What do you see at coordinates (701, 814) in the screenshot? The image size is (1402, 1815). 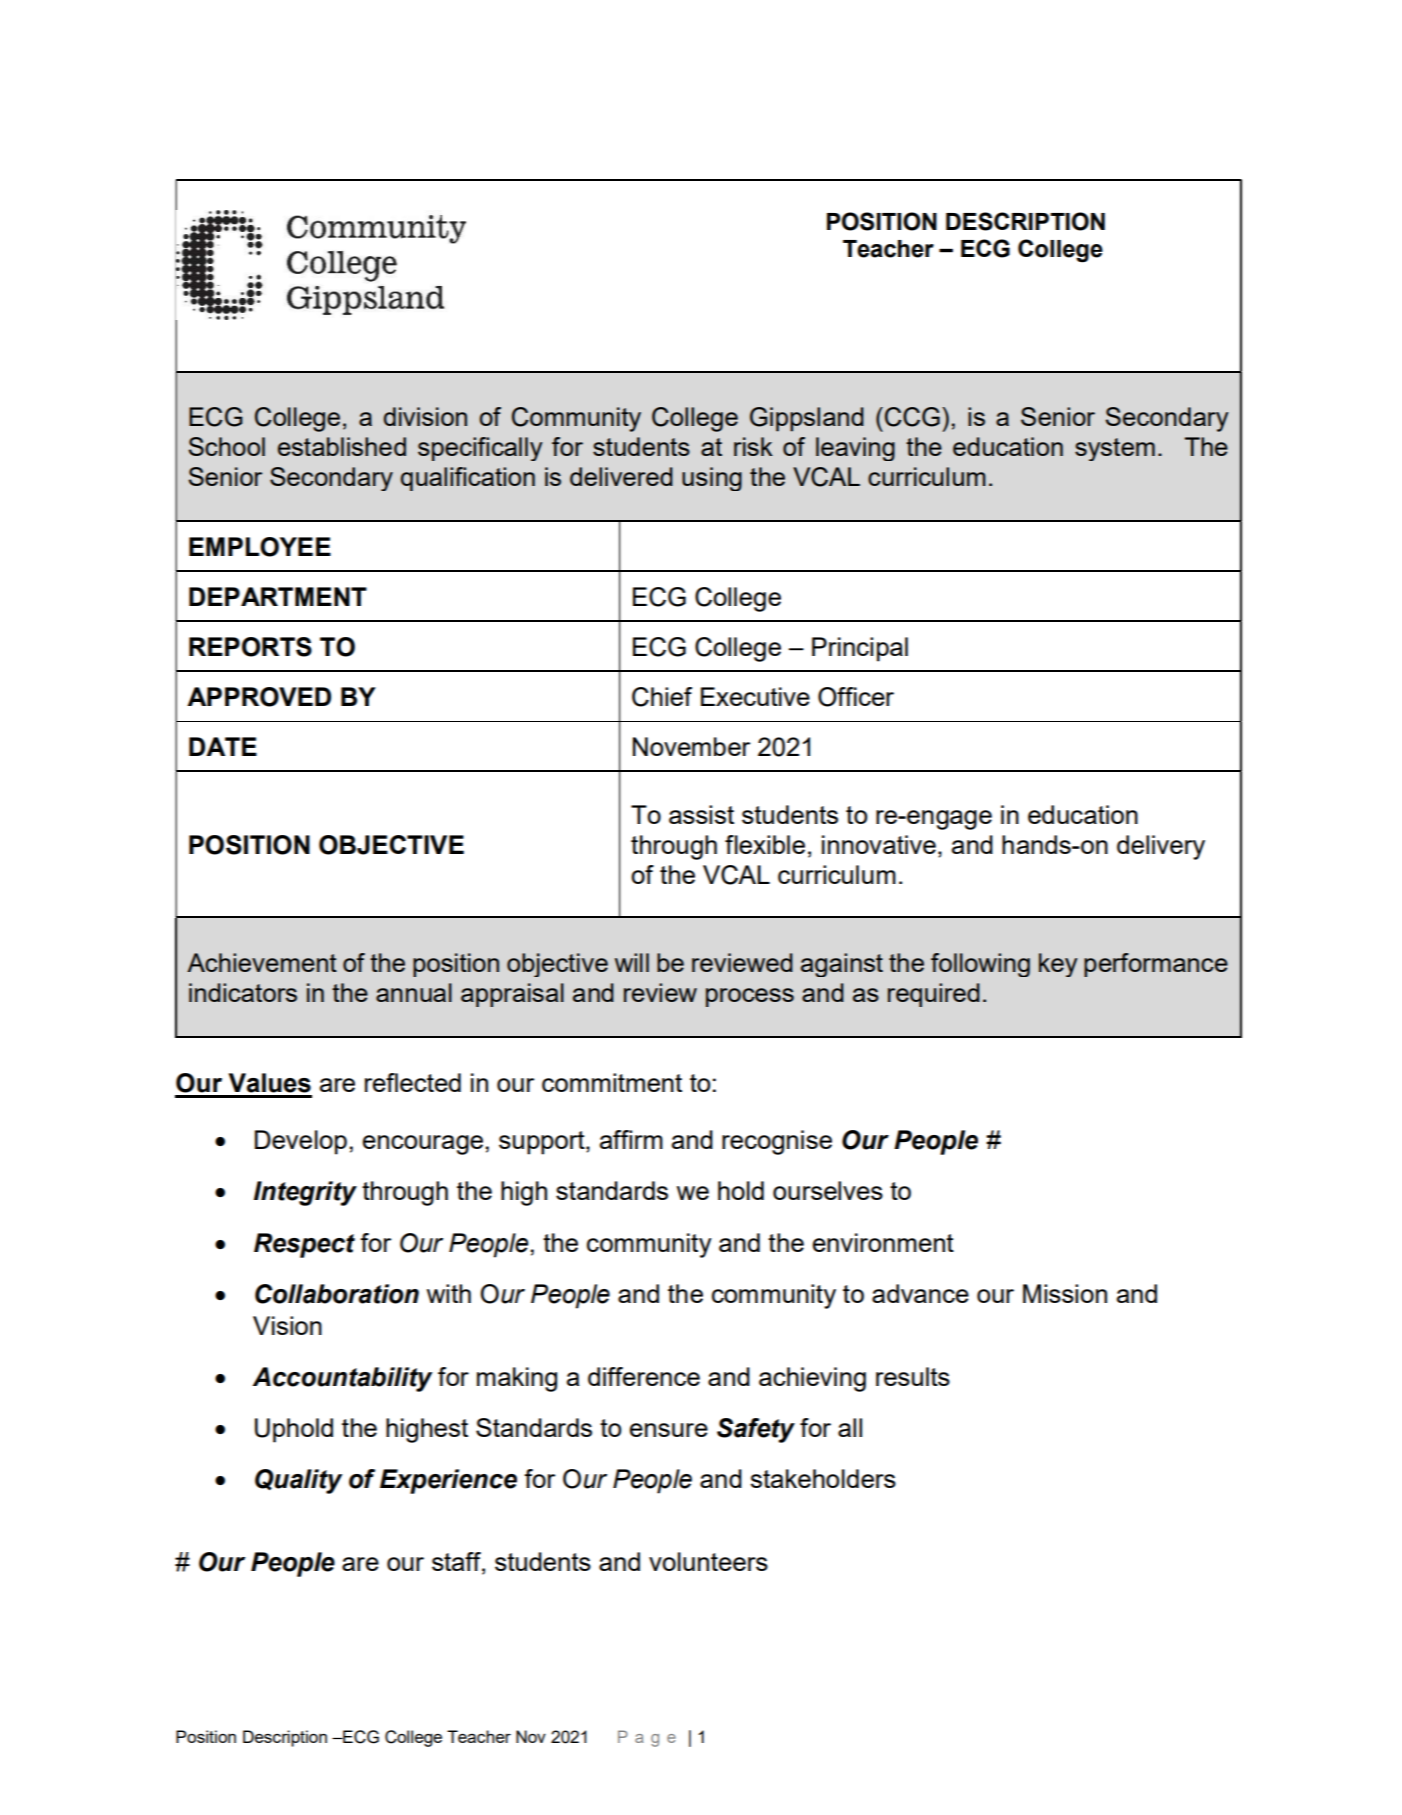 I see `assist` at bounding box center [701, 814].
